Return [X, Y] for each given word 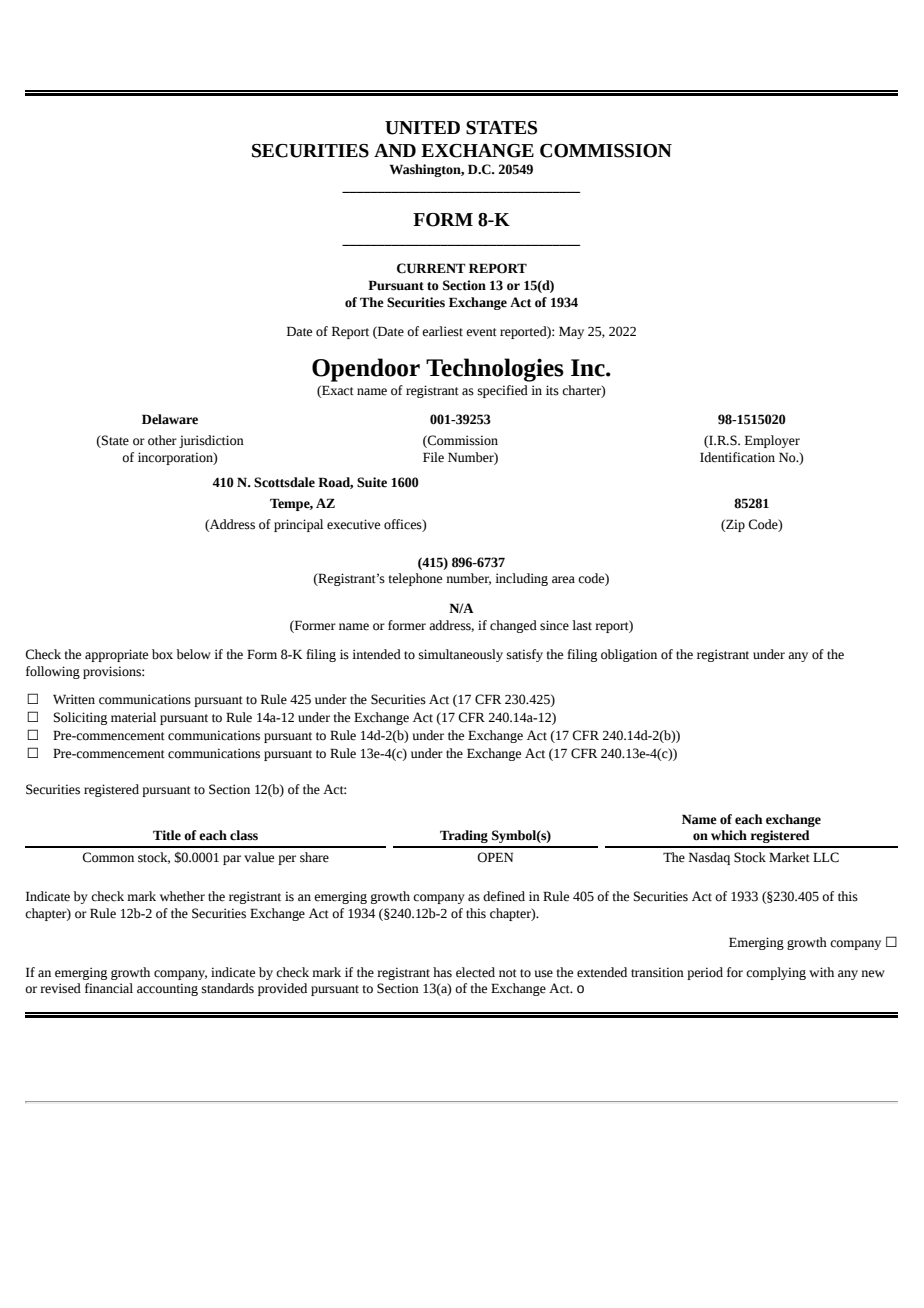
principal [298, 525]
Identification [737, 457]
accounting [167, 989]
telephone [415, 579]
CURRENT [431, 268]
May [571, 332]
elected [475, 972]
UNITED [422, 128]
